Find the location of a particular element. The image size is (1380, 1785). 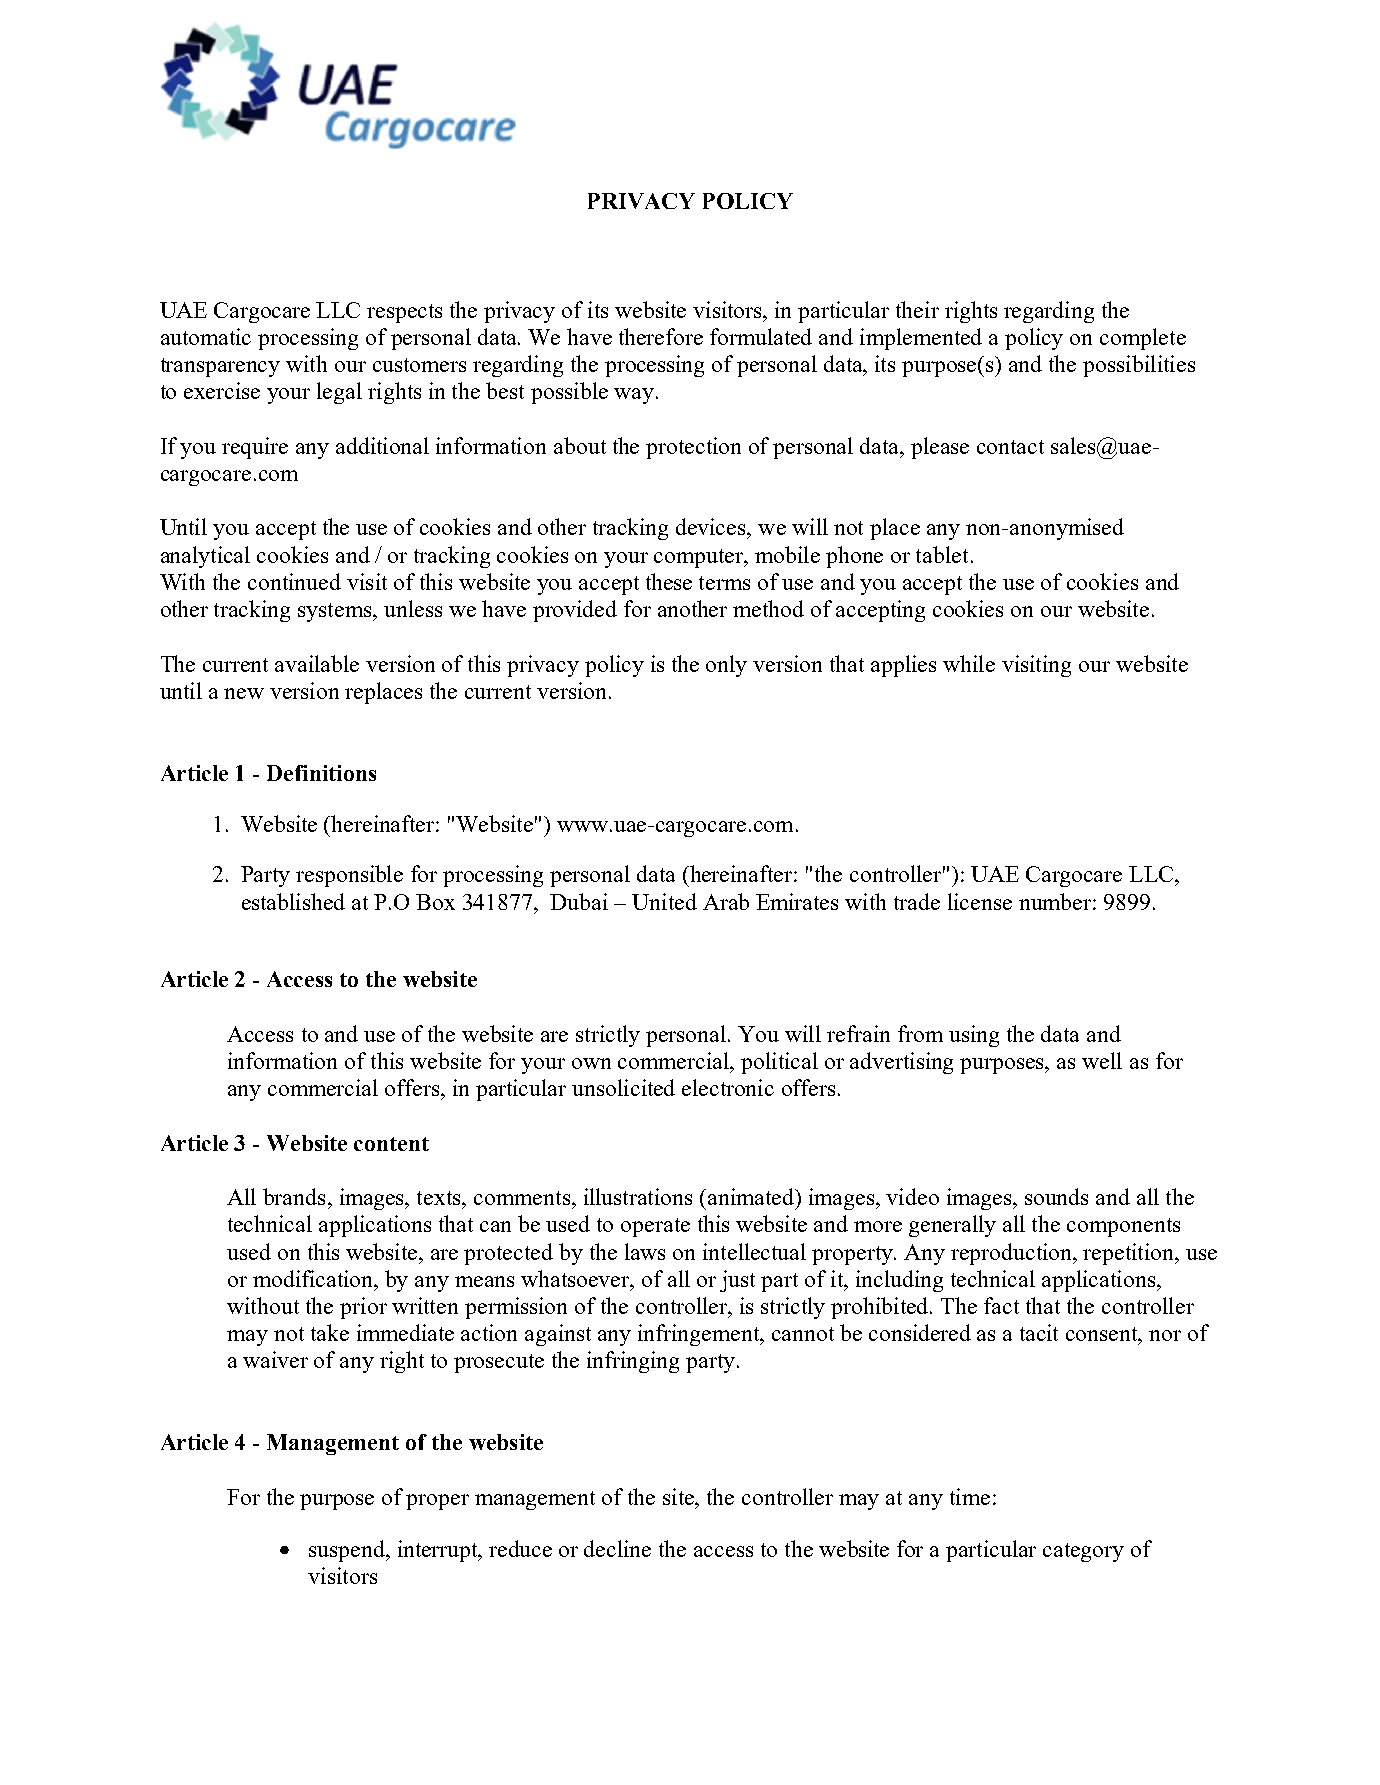

decline is located at coordinates (617, 1548).
